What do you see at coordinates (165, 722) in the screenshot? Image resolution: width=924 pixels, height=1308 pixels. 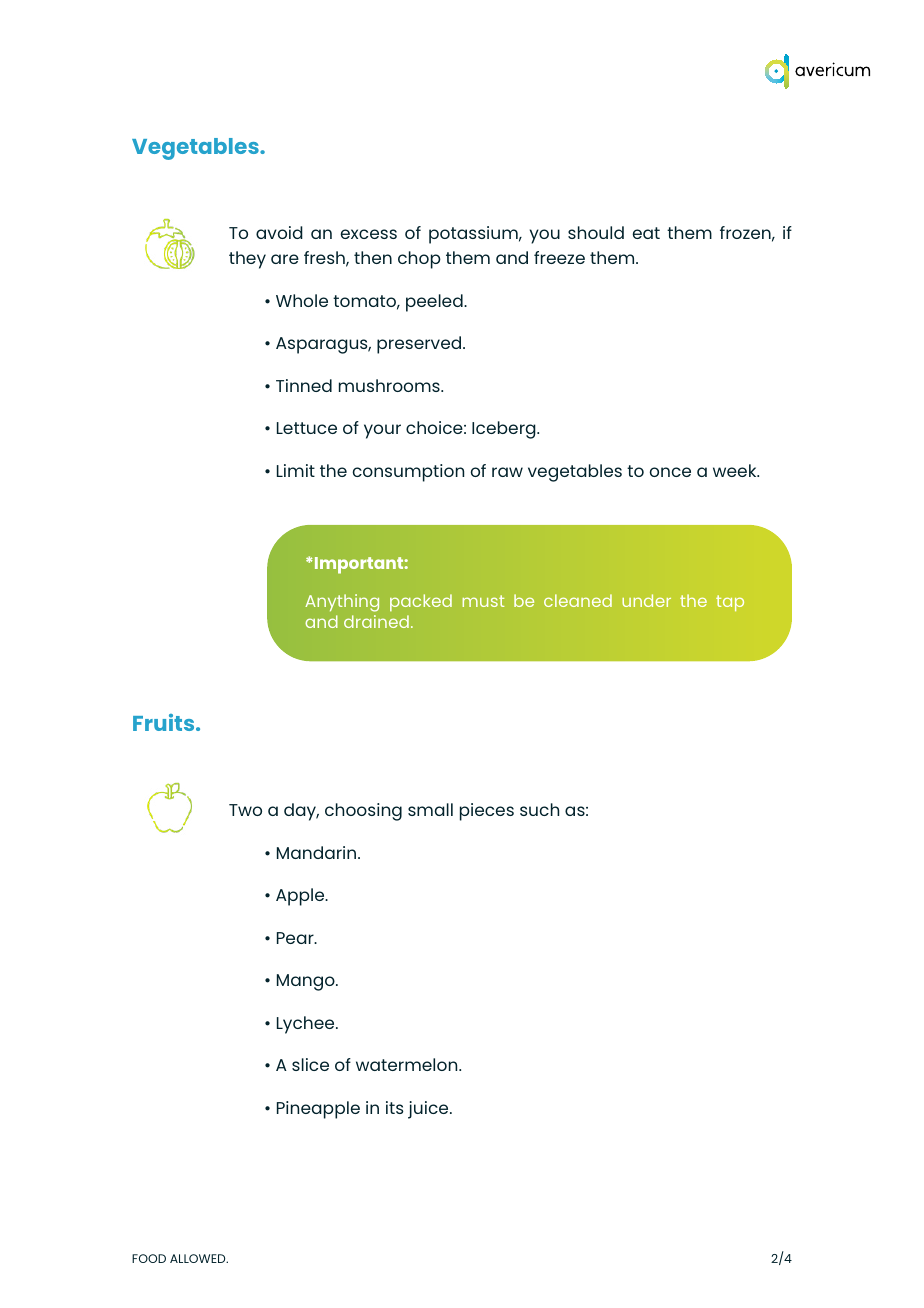 I see `Fruits` at bounding box center [165, 722].
